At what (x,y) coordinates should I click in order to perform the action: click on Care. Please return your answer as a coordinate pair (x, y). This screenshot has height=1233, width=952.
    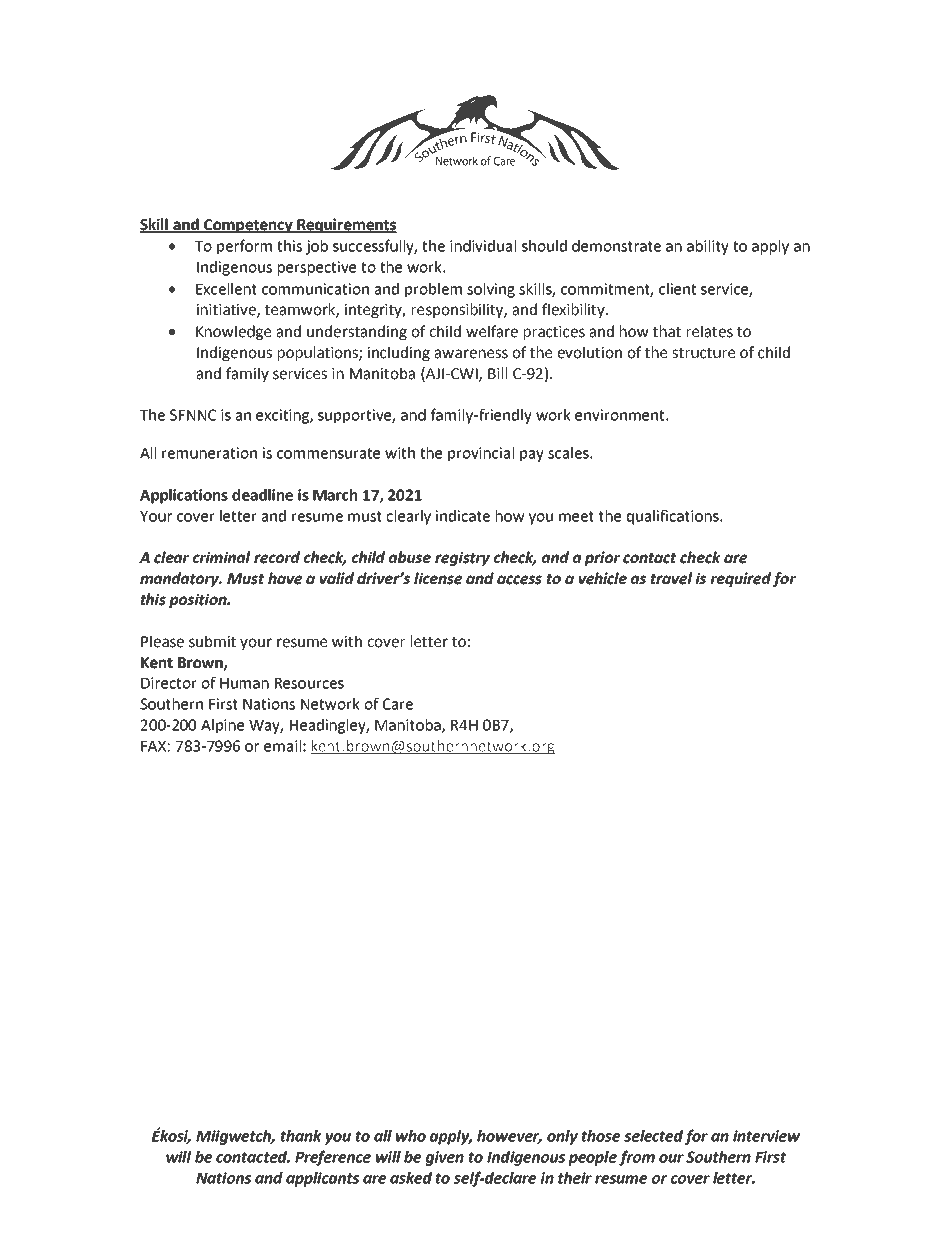
    Looking at the image, I should click on (398, 704).
